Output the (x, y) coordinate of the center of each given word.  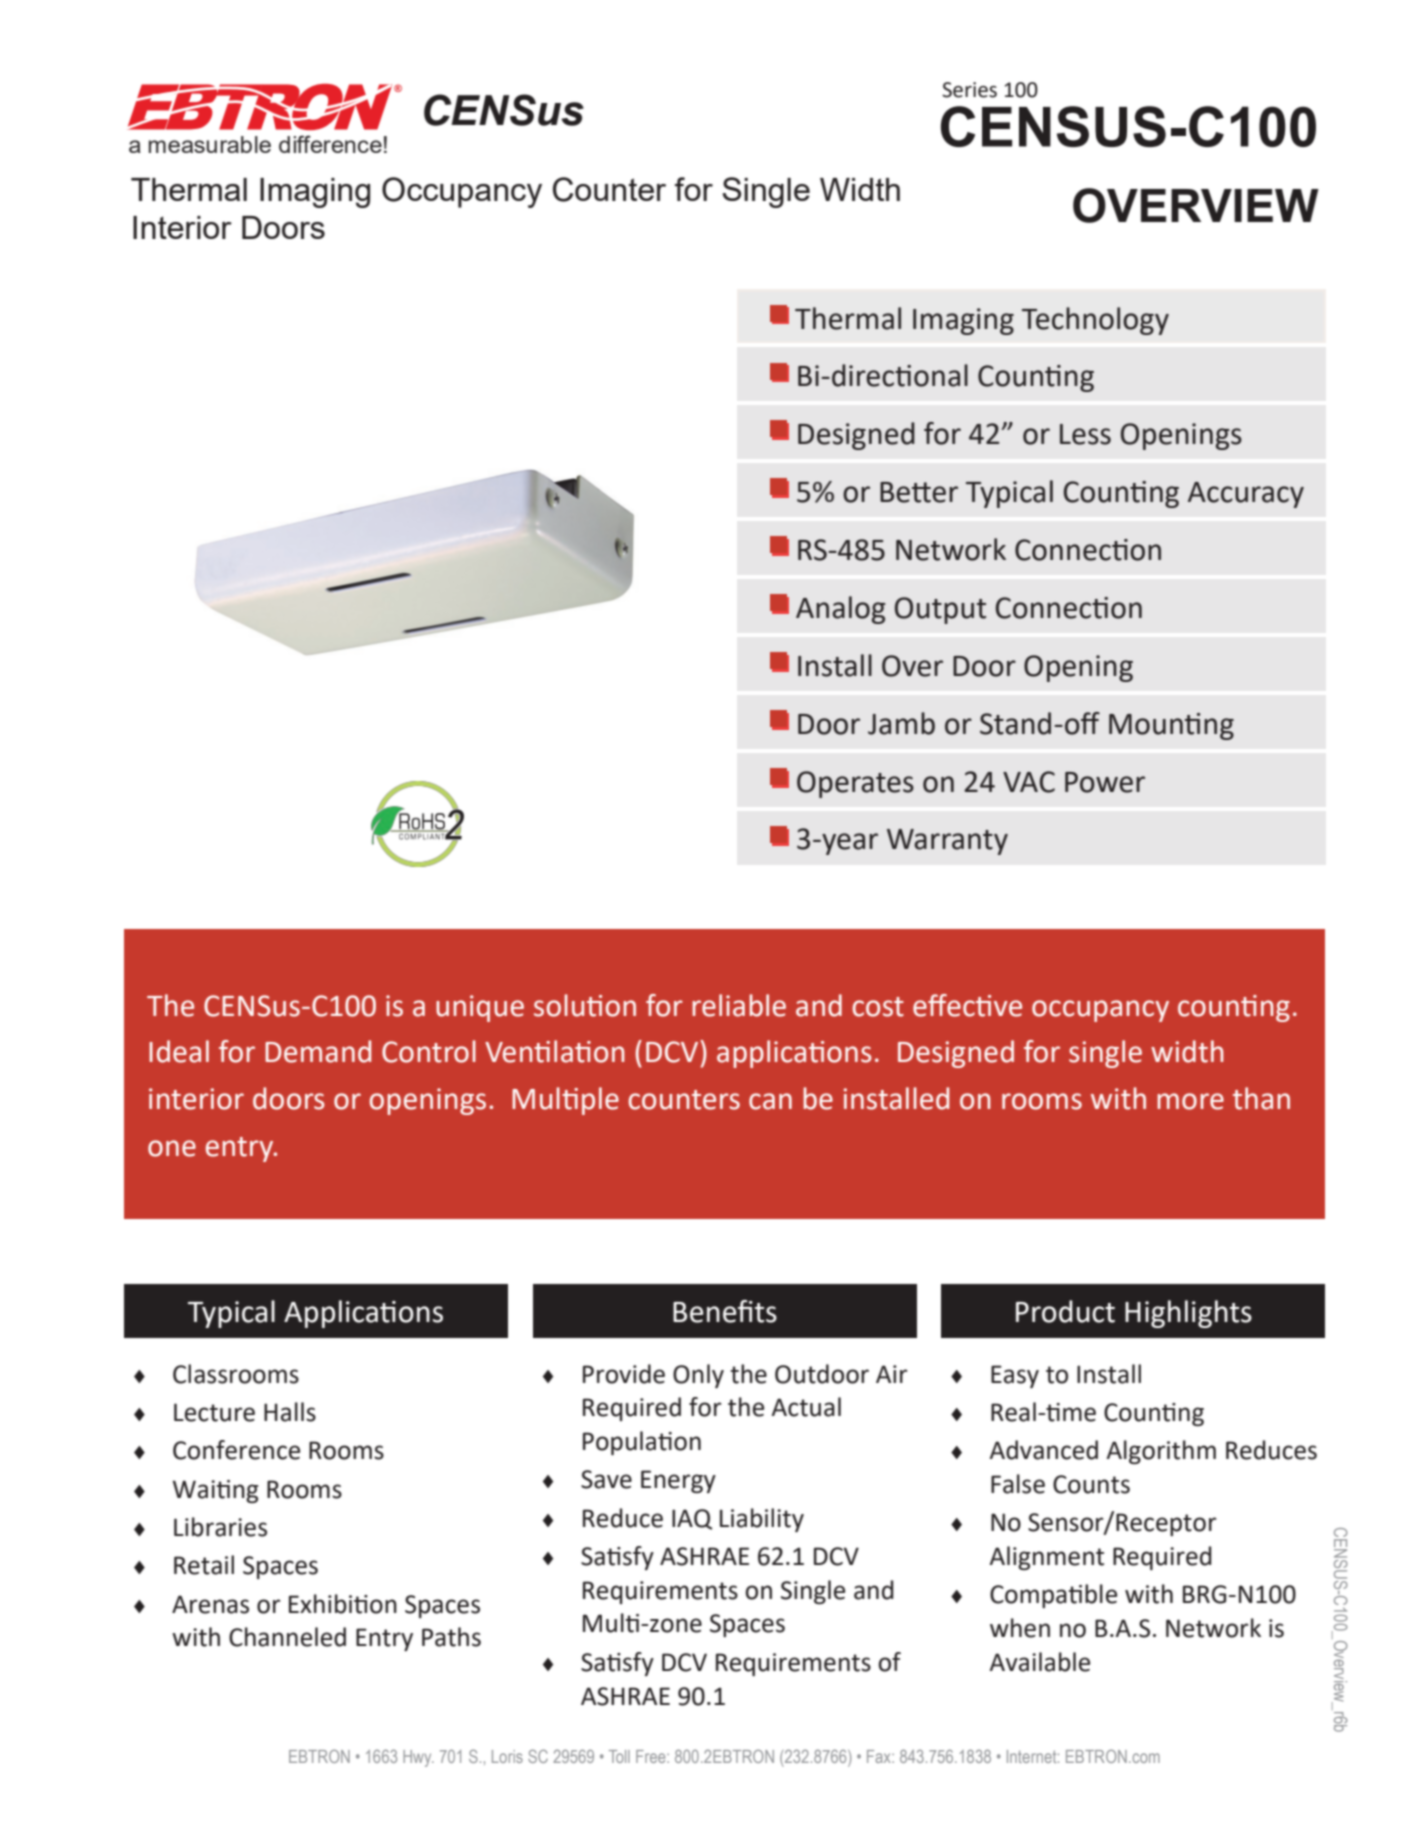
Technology (1095, 321)
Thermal (848, 318)
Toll (619, 1756)
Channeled (287, 1637)
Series (969, 90)
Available (1039, 1662)
